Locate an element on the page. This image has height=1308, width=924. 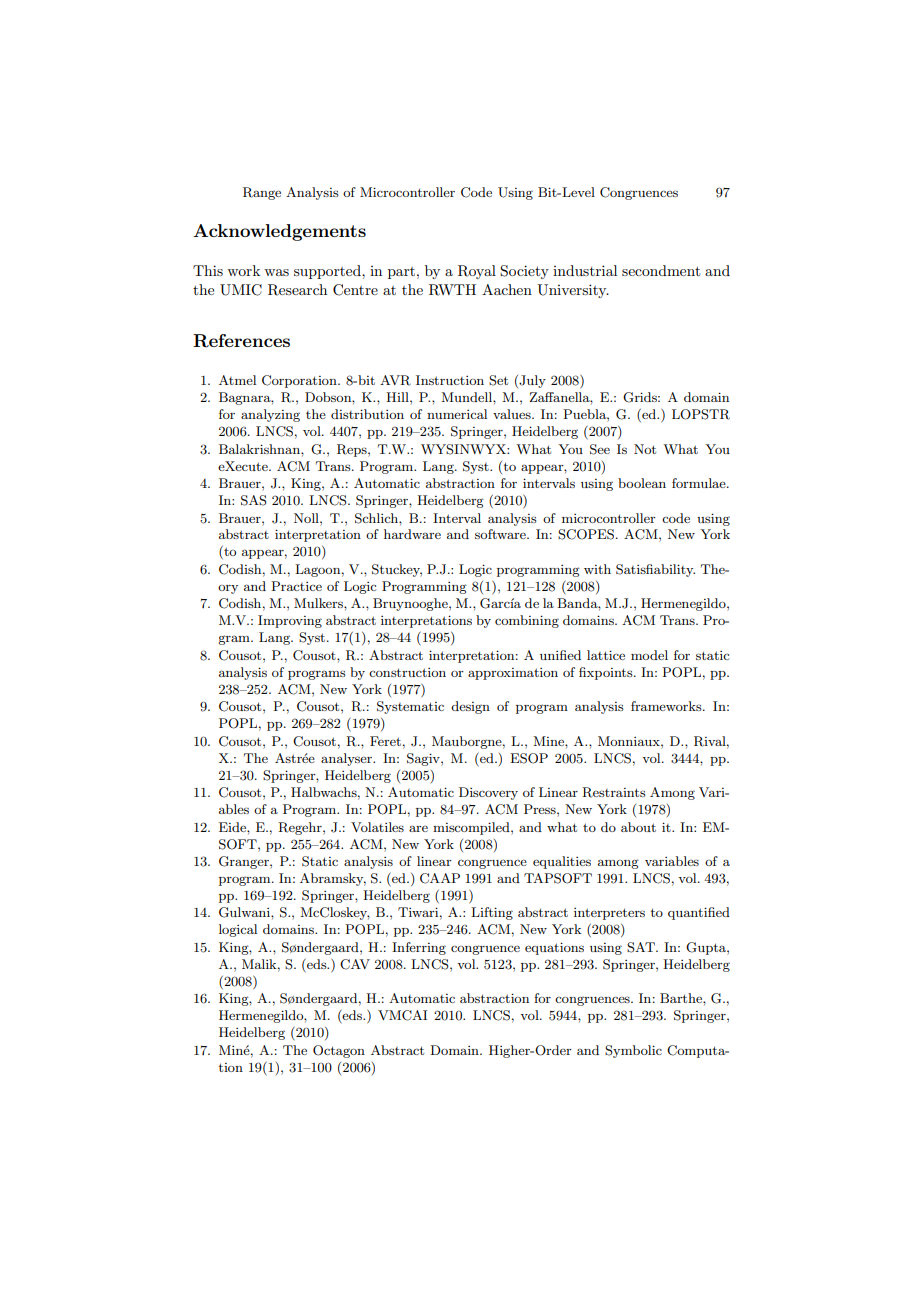
Octagon is located at coordinates (339, 1051).
